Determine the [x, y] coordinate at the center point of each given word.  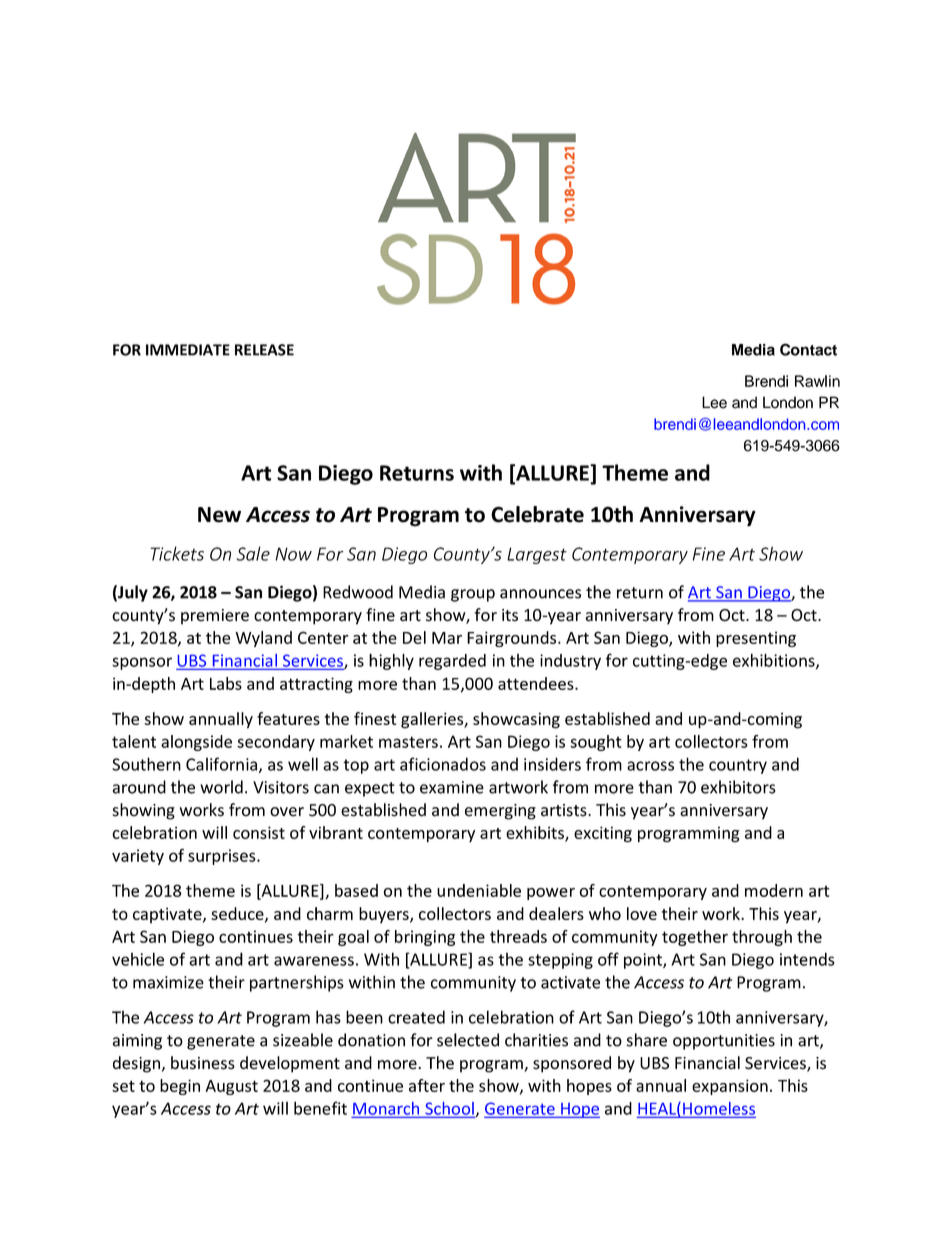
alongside [196, 743]
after [427, 1085]
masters [408, 742]
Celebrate [537, 514]
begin [180, 1087]
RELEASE [264, 350]
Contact [808, 349]
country [738, 766]
